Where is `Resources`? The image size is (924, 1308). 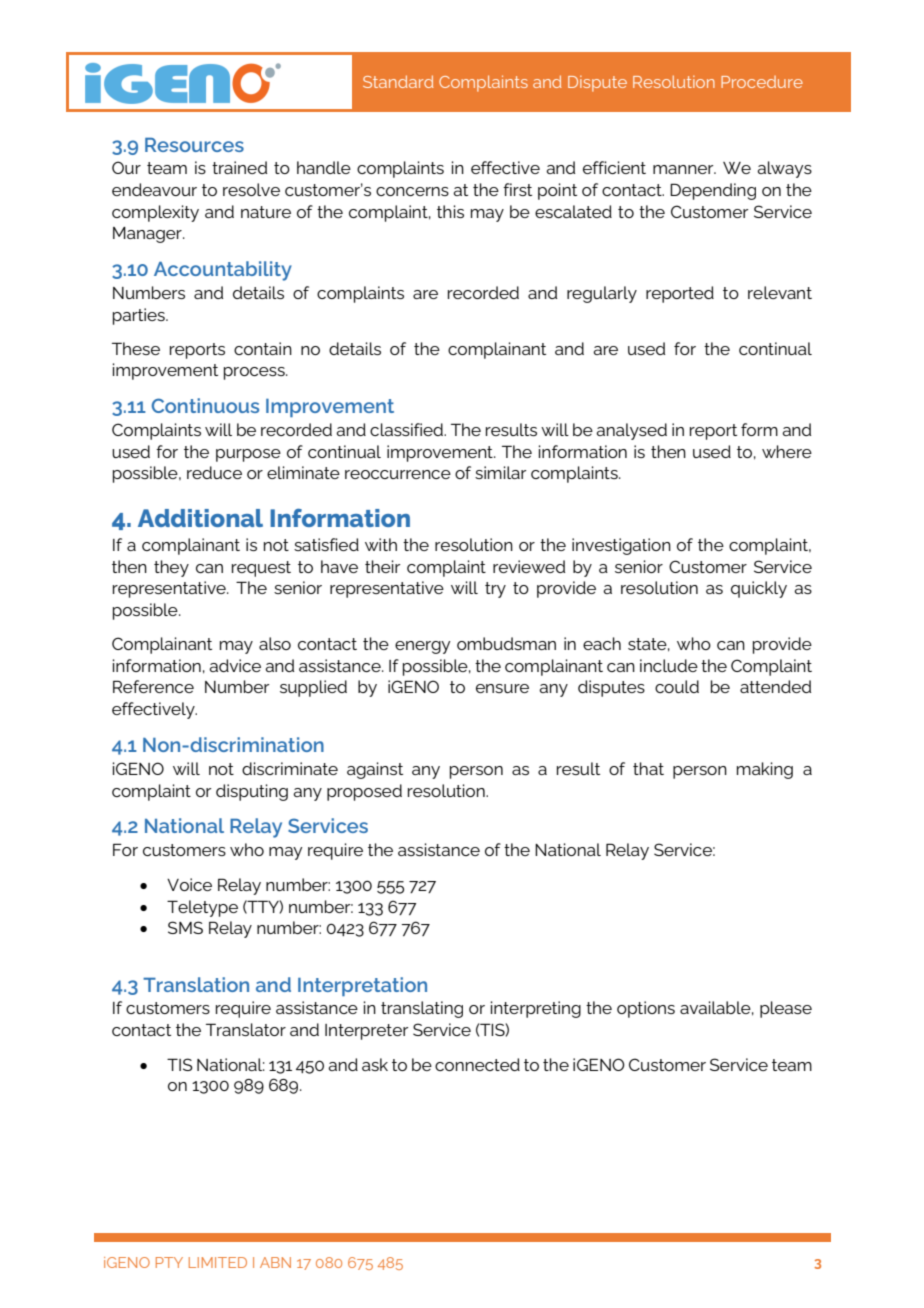 Resources is located at coordinates (194, 145).
